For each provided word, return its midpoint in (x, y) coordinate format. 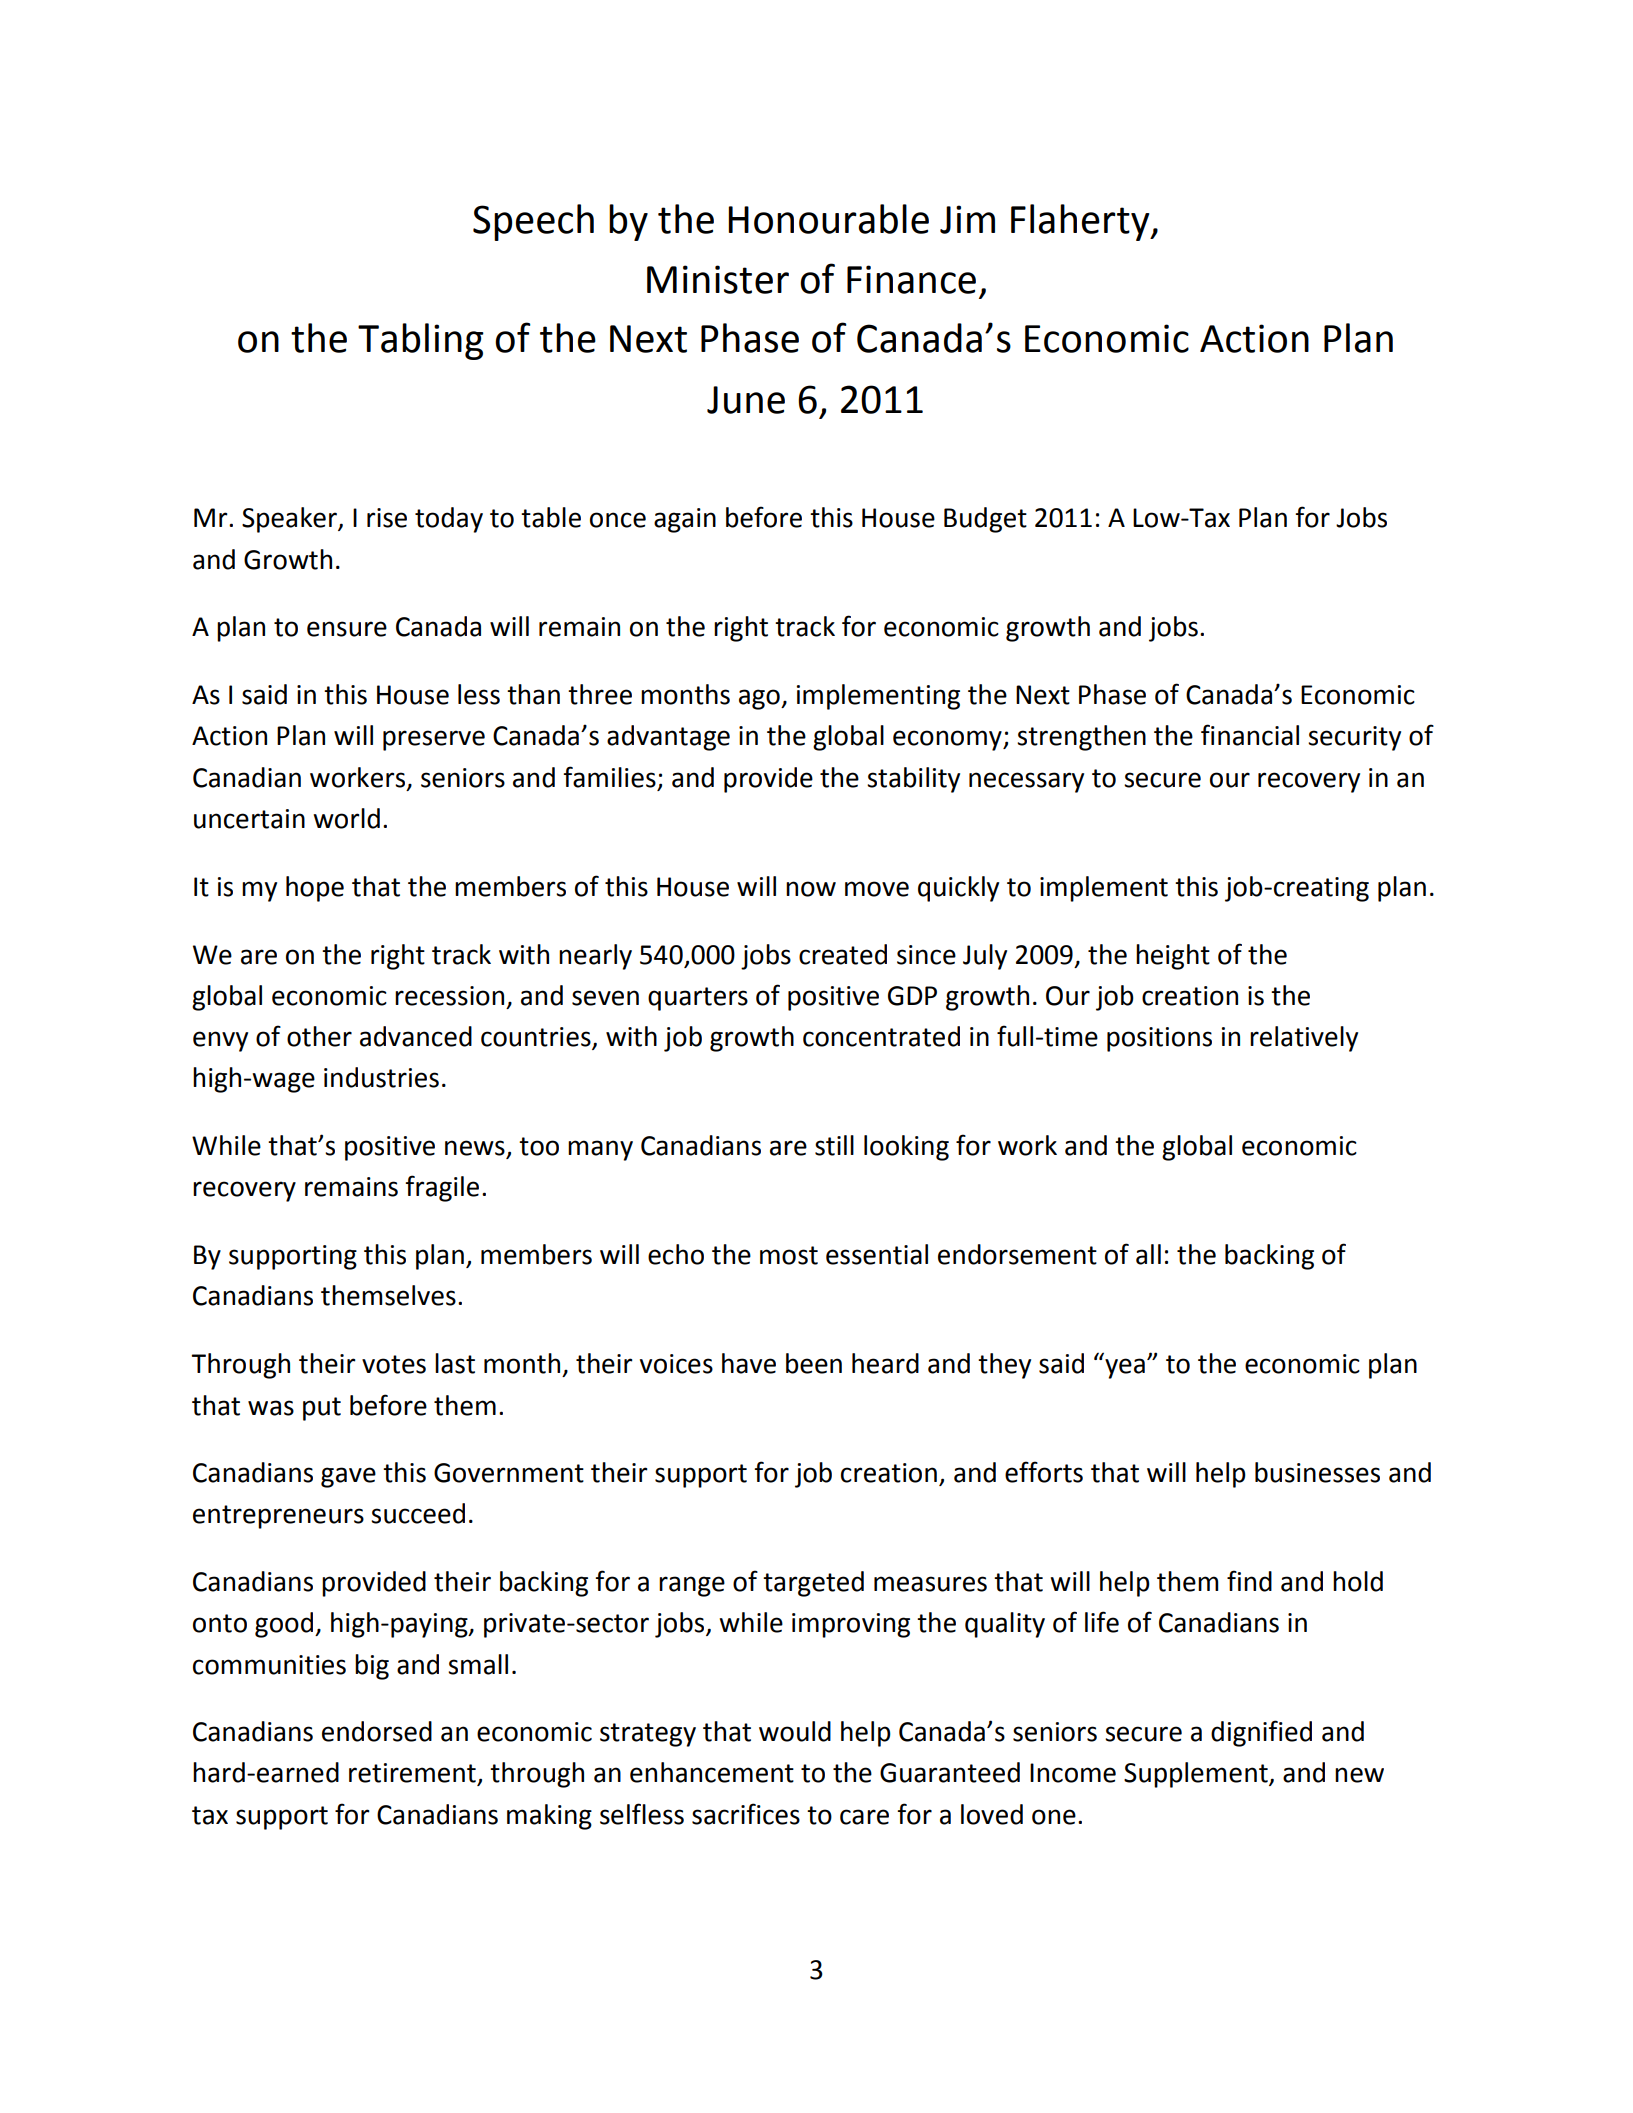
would (795, 1731)
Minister (718, 279)
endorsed (377, 1731)
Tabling (421, 341)
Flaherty (1081, 222)
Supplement (1197, 1775)
